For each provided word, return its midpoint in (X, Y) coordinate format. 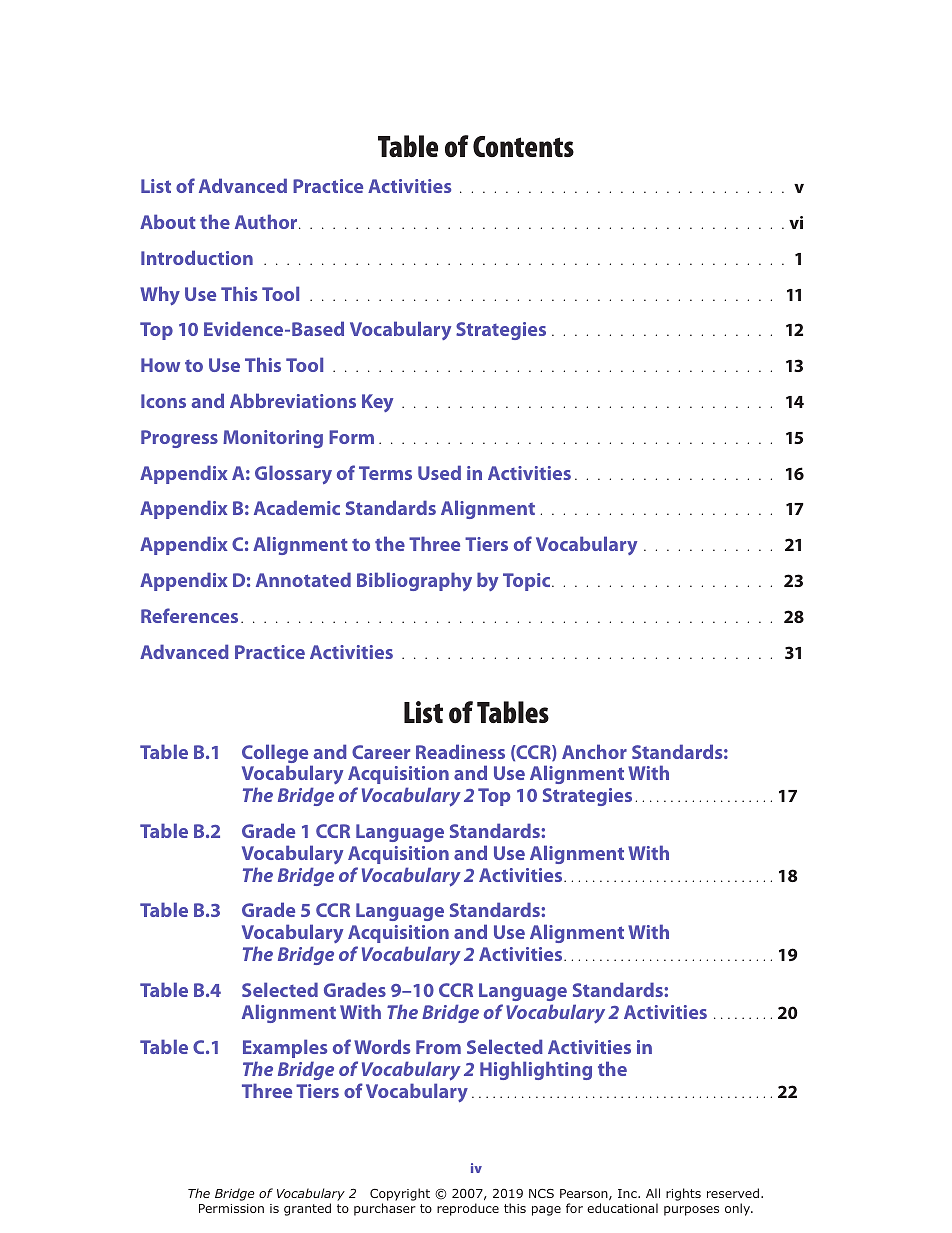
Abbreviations (293, 400)
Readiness (460, 751)
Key (377, 403)
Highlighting (536, 1070)
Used (439, 472)
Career (381, 752)
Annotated (303, 579)
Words (382, 1046)
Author (267, 221)
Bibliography (414, 581)
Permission (231, 1208)
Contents (523, 146)
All (653, 1193)
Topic (528, 582)
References (189, 615)
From (438, 1047)
